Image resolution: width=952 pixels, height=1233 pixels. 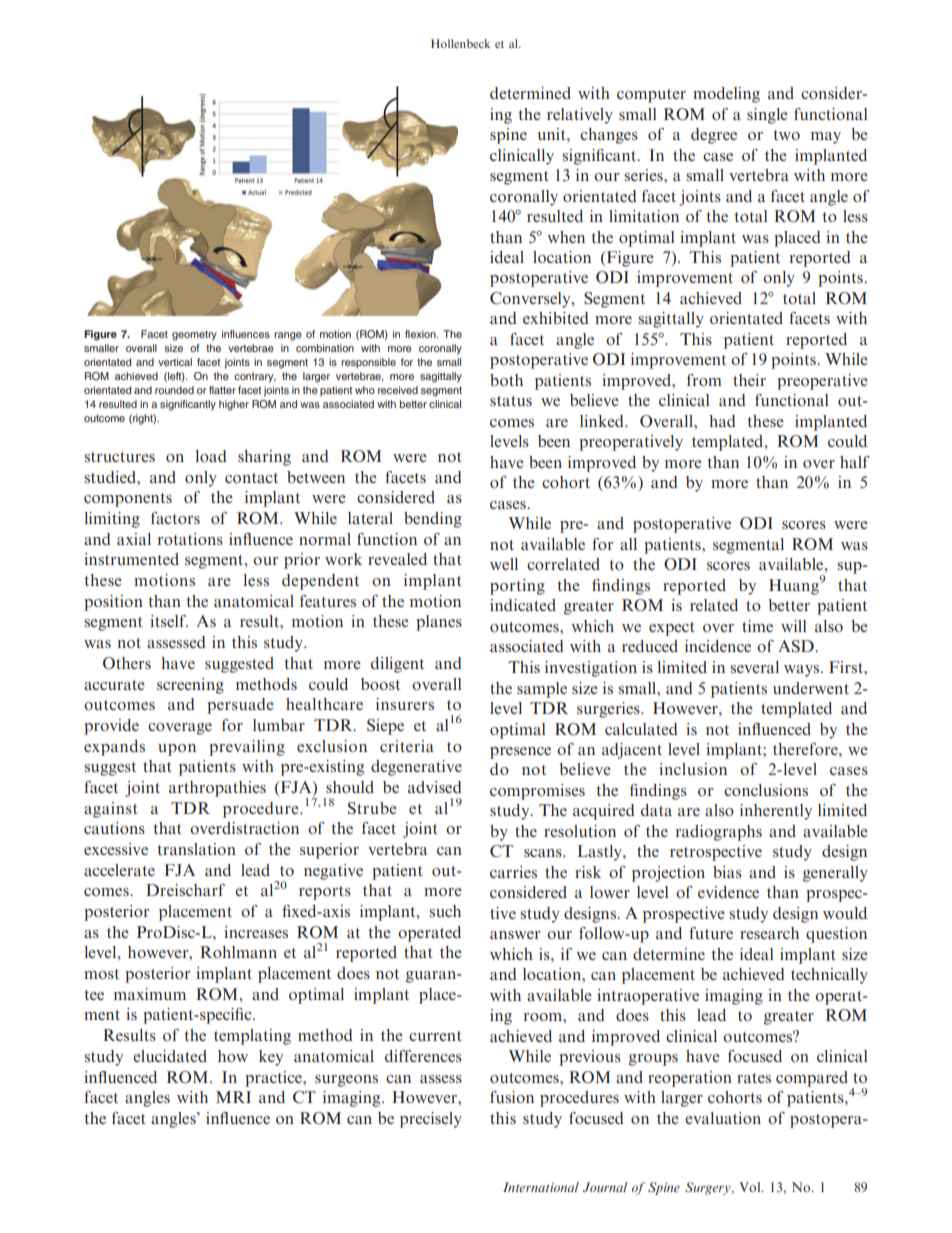 I want to click on evidence, so click(x=728, y=892).
